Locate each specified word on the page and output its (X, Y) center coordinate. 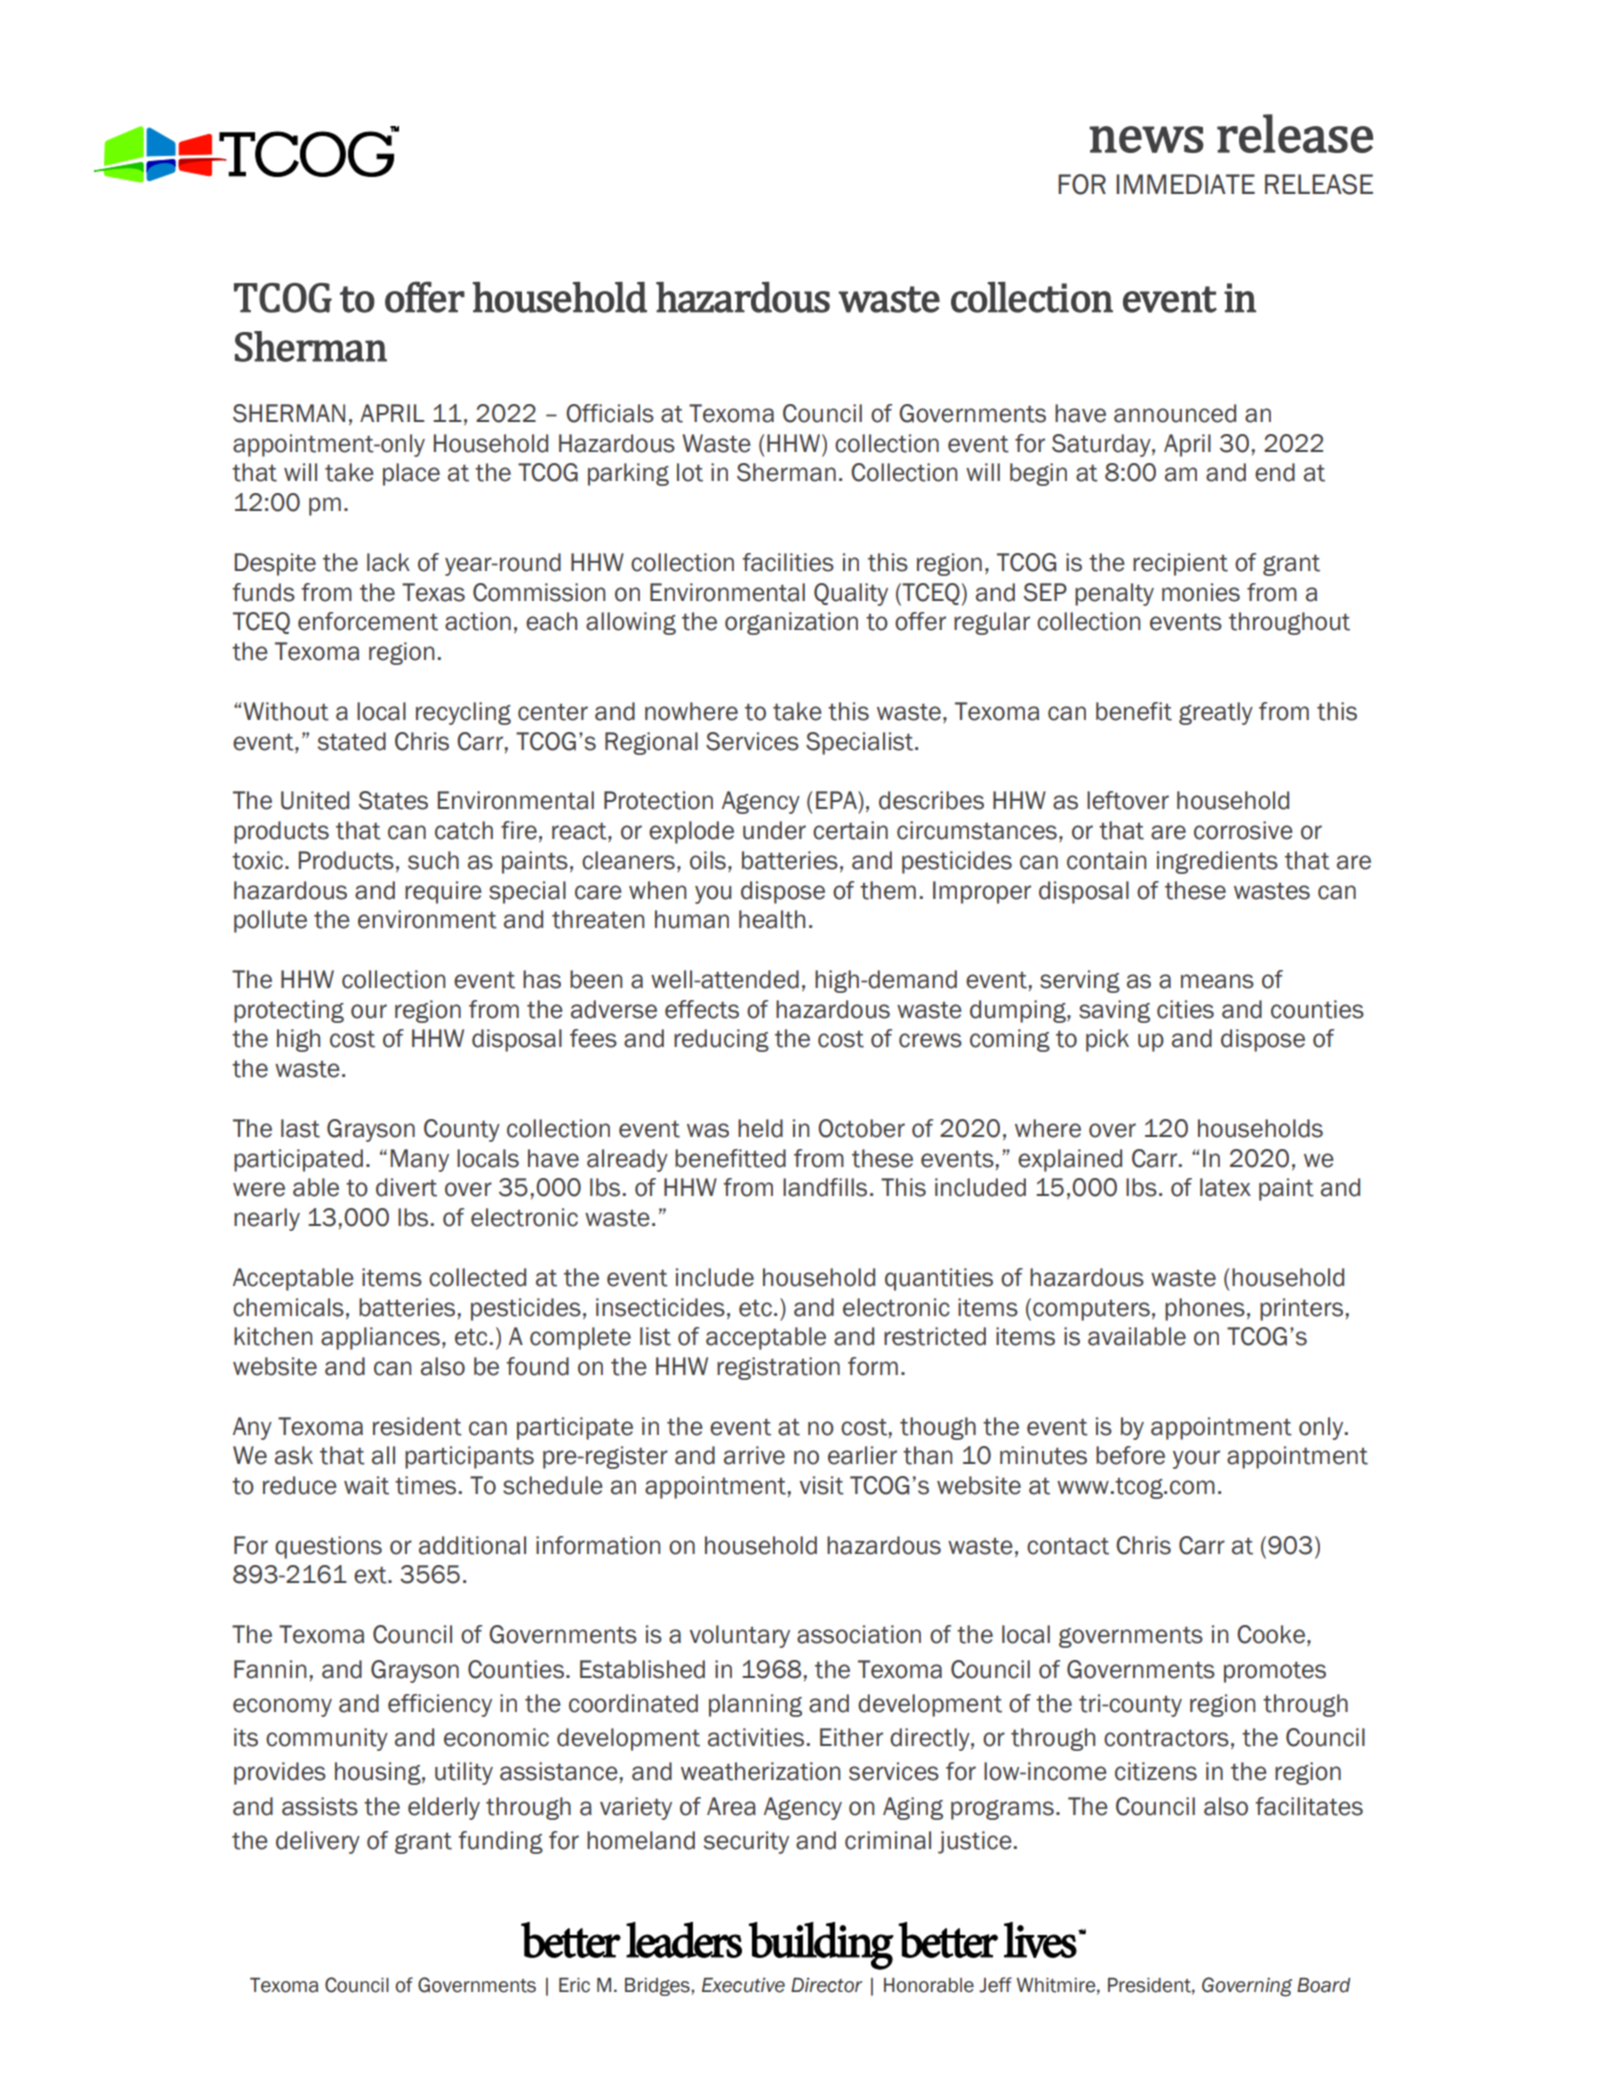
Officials (610, 413)
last (300, 1128)
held (760, 1128)
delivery (318, 1842)
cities (1185, 1009)
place (411, 474)
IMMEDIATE (1185, 184)
